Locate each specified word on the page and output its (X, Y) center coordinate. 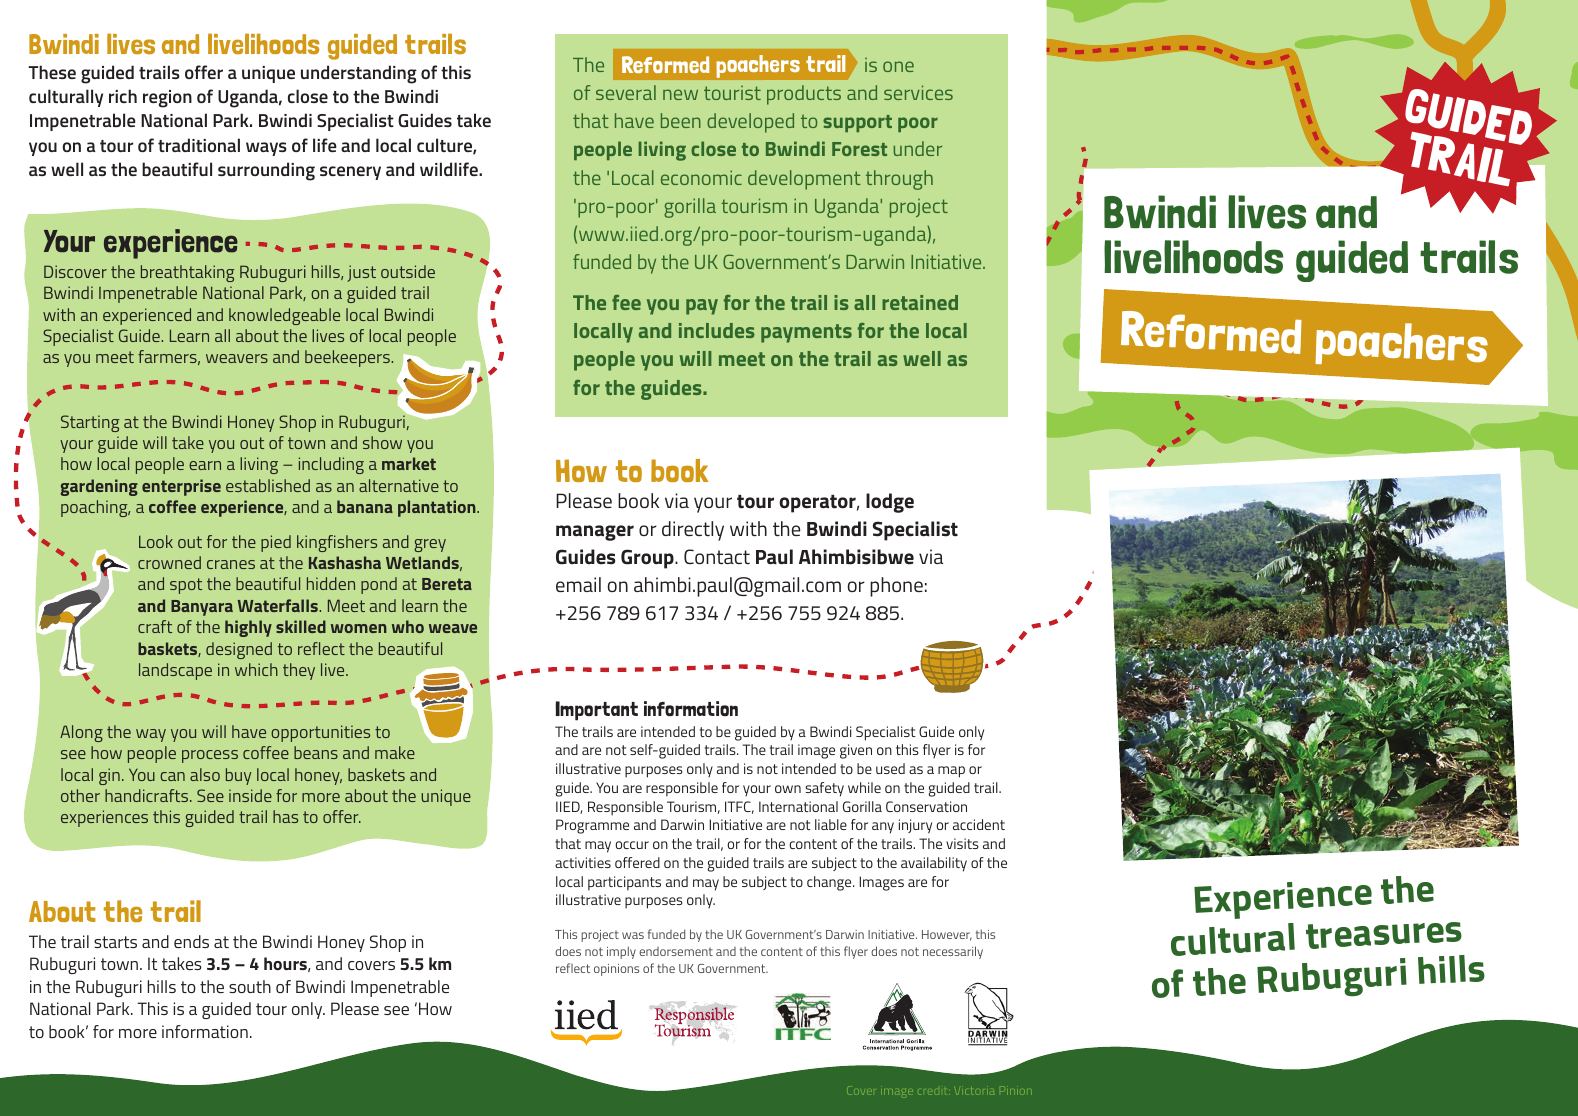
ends (191, 941)
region (167, 99)
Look (156, 541)
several (626, 92)
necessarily (953, 952)
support (857, 123)
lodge (890, 503)
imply (621, 952)
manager (595, 533)
